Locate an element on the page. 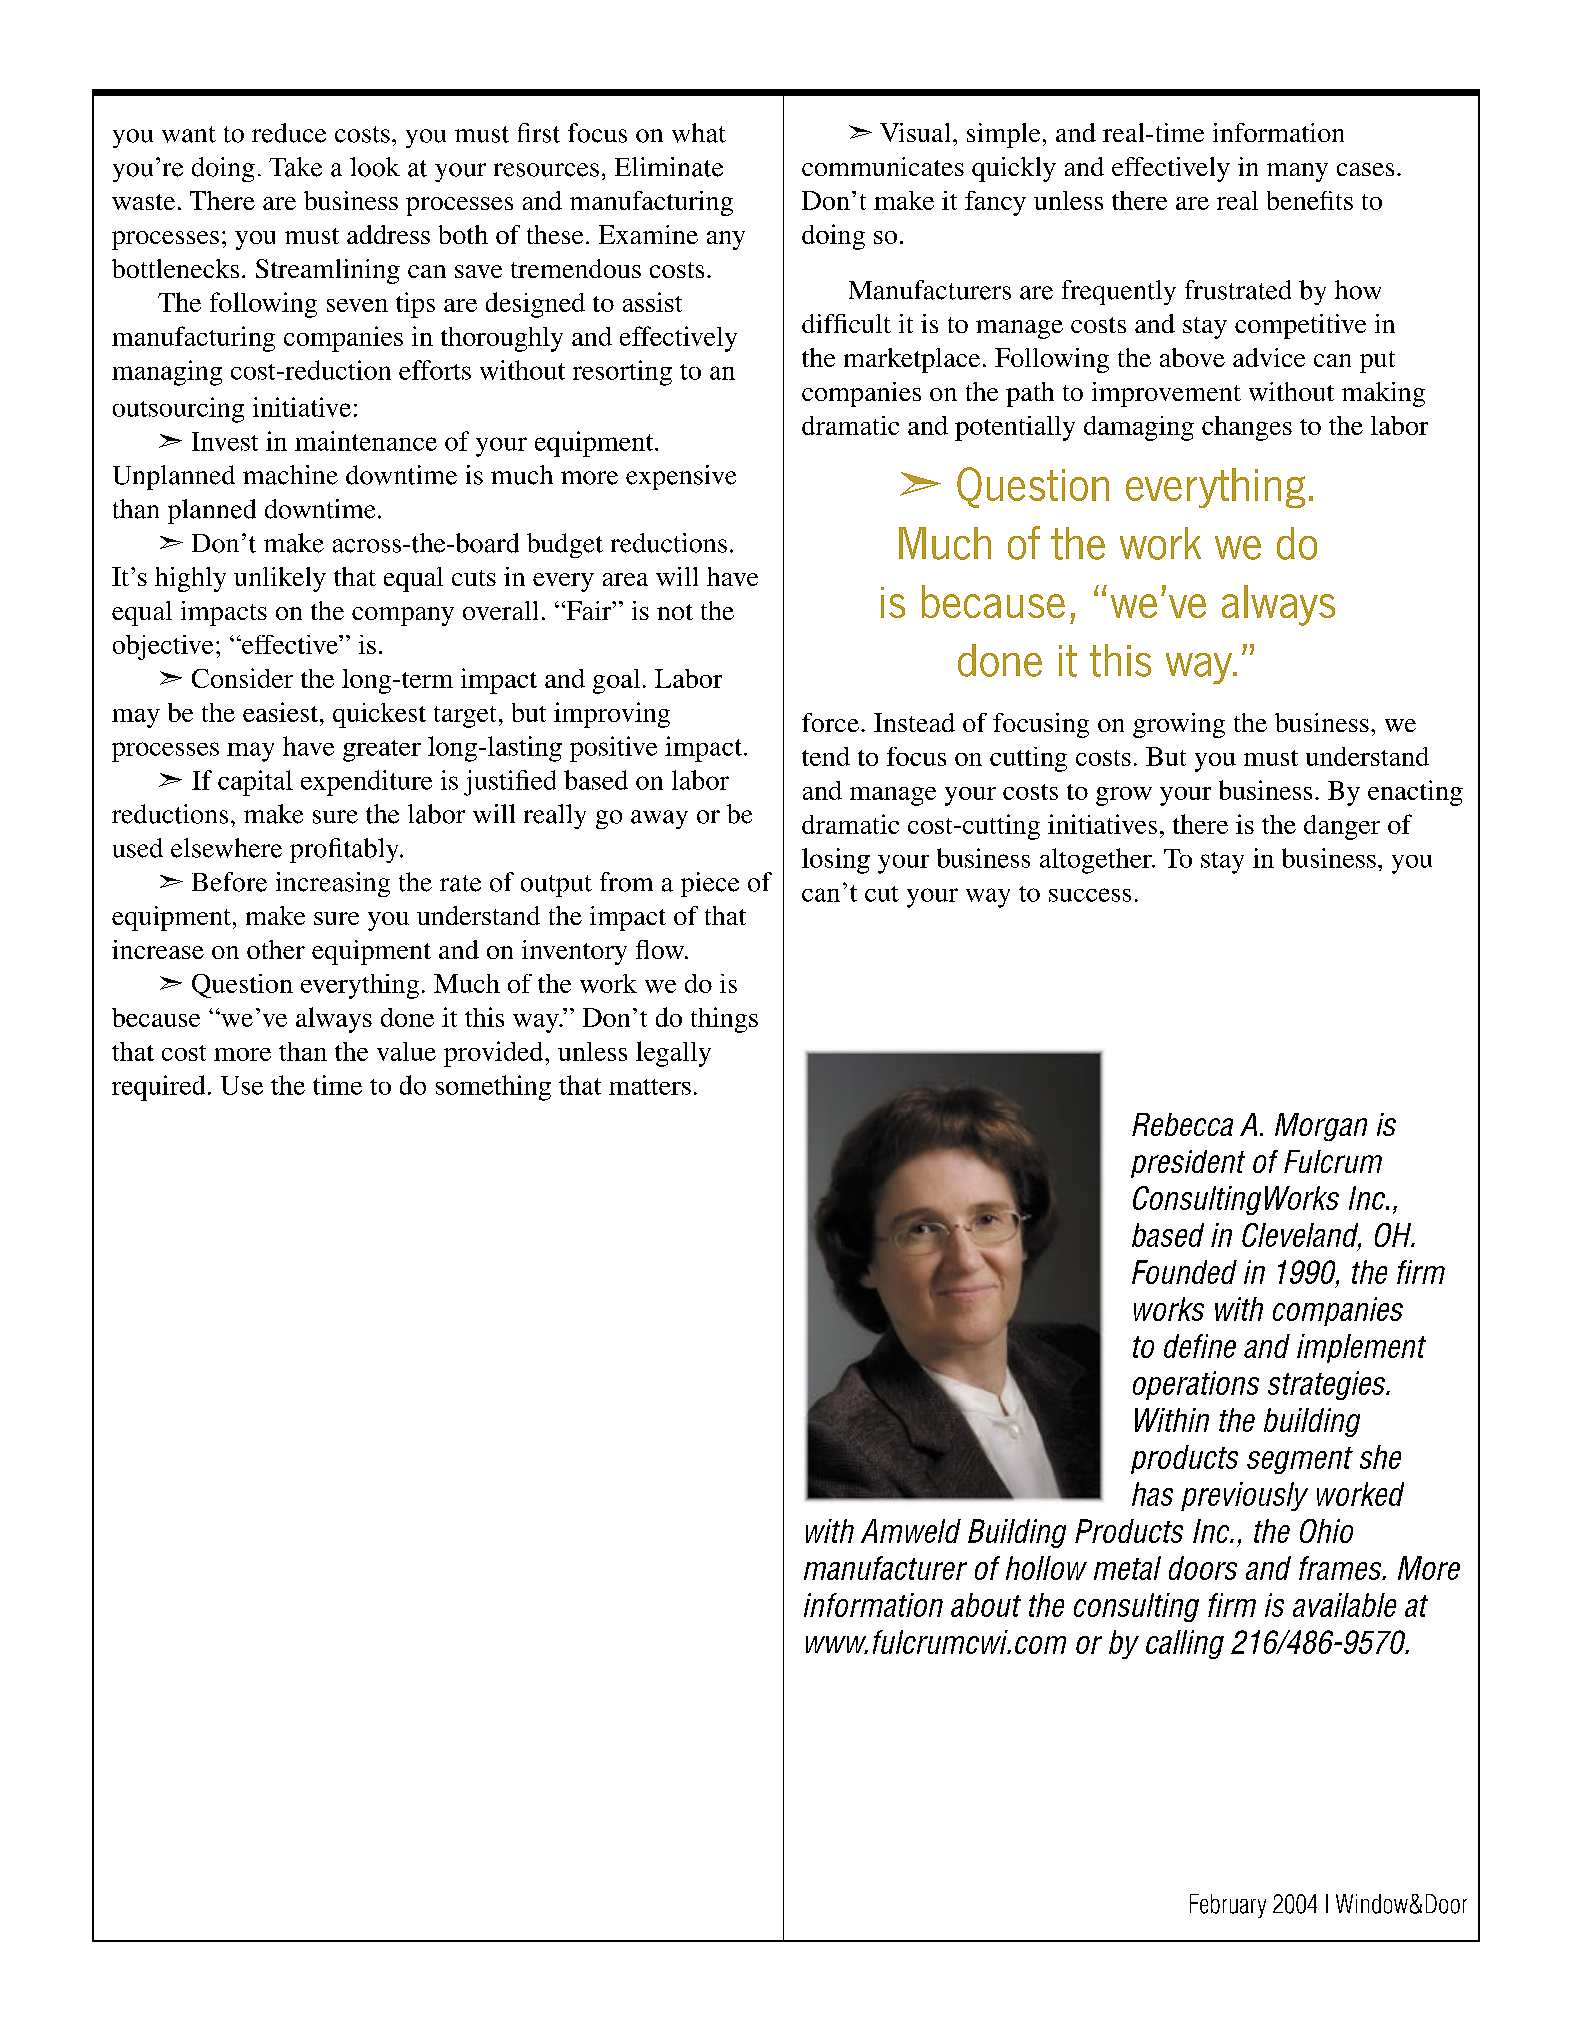 This image has height=2034, width=1572. what is located at coordinates (699, 133).
